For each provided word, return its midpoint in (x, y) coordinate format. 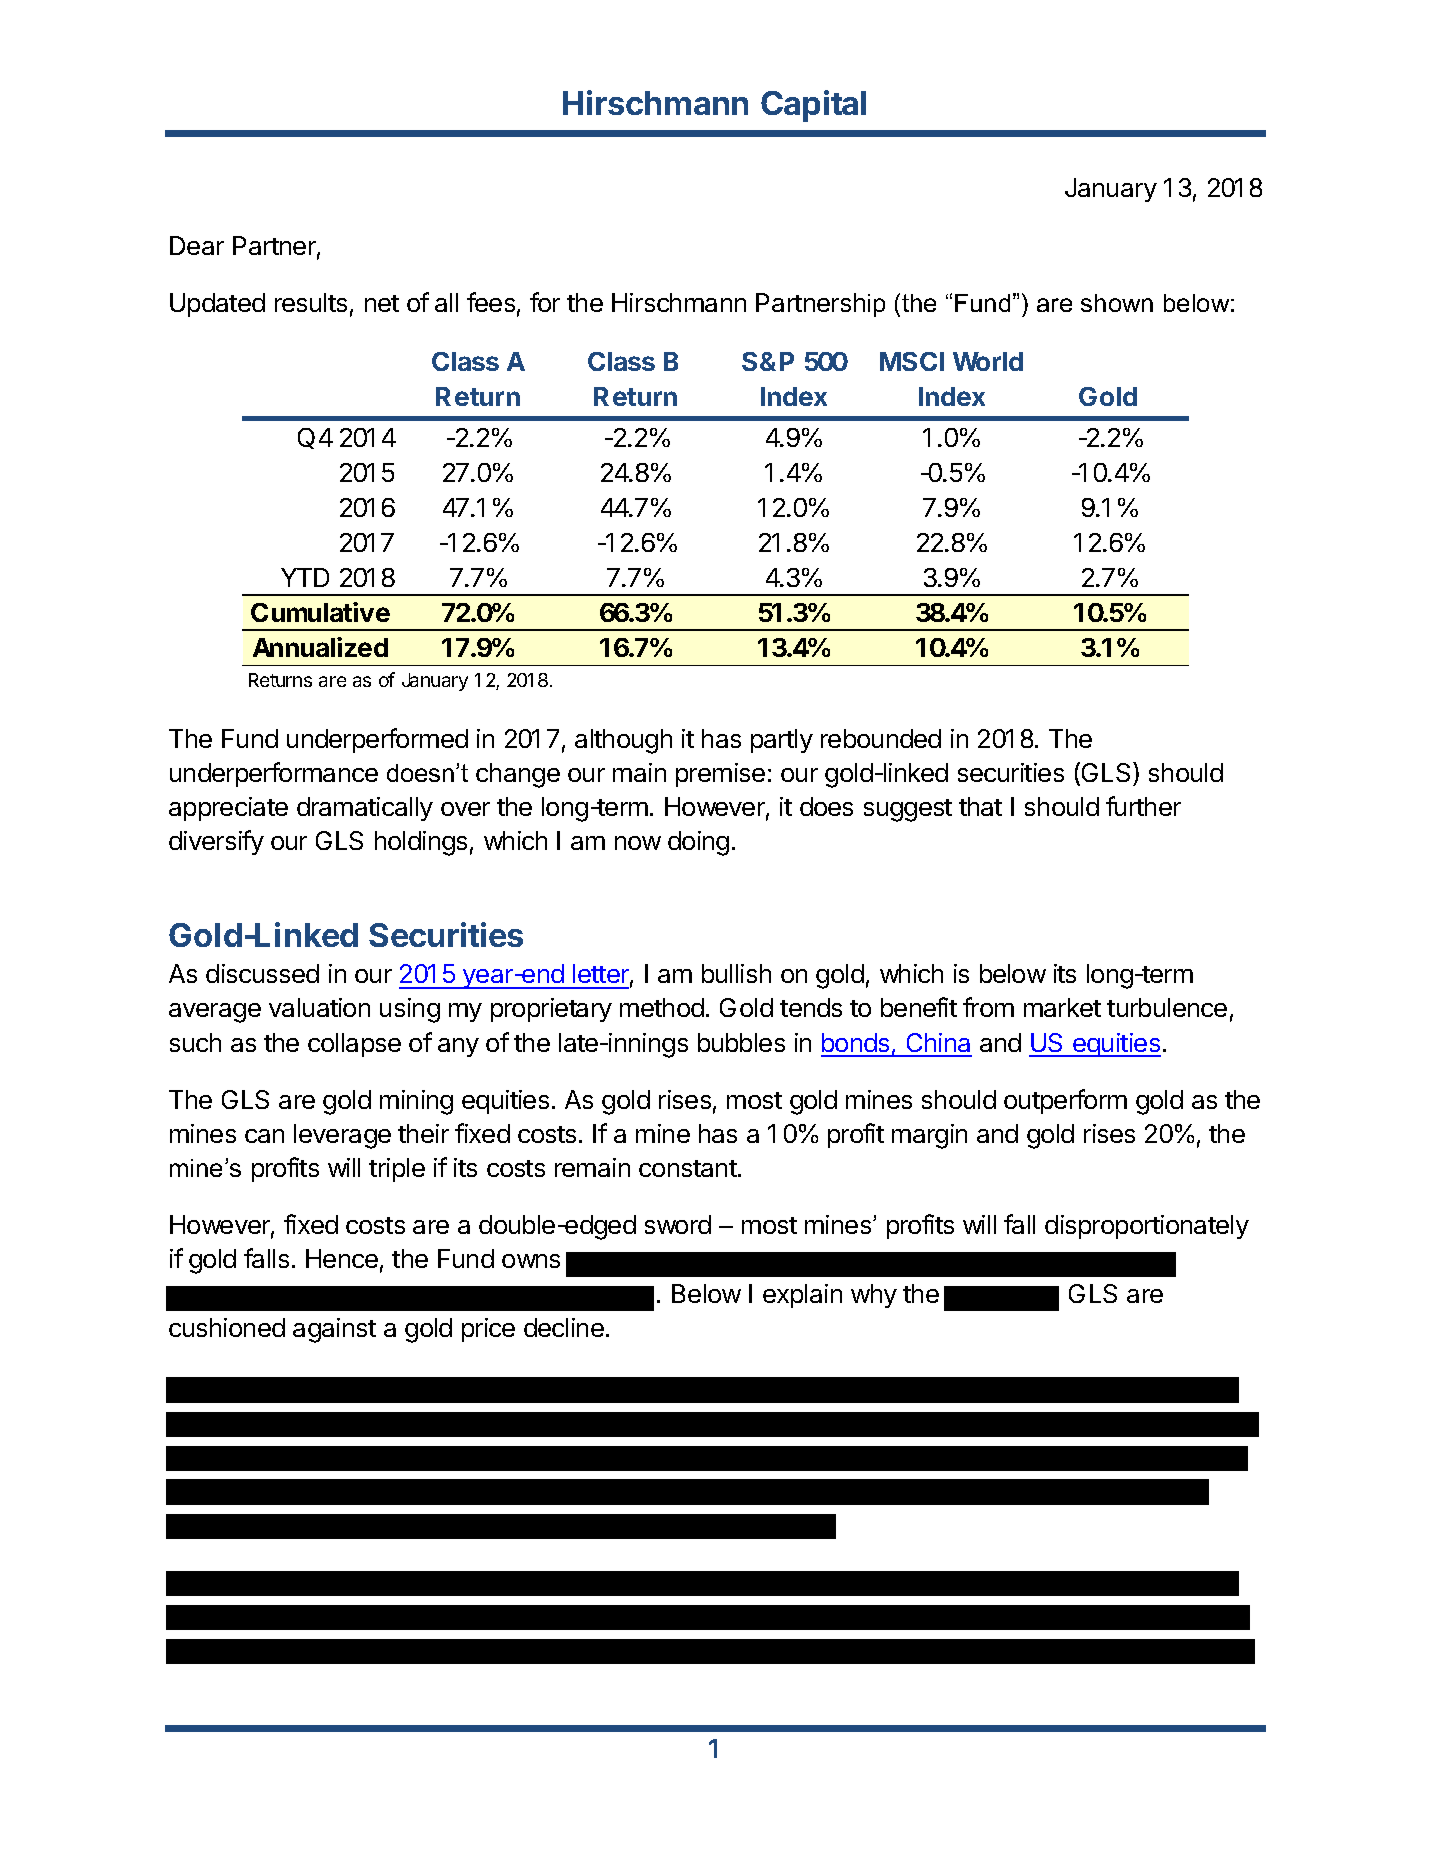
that (980, 806)
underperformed (377, 740)
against (334, 1330)
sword (678, 1224)
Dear (197, 245)
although (623, 741)
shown (1117, 303)
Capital (813, 106)
